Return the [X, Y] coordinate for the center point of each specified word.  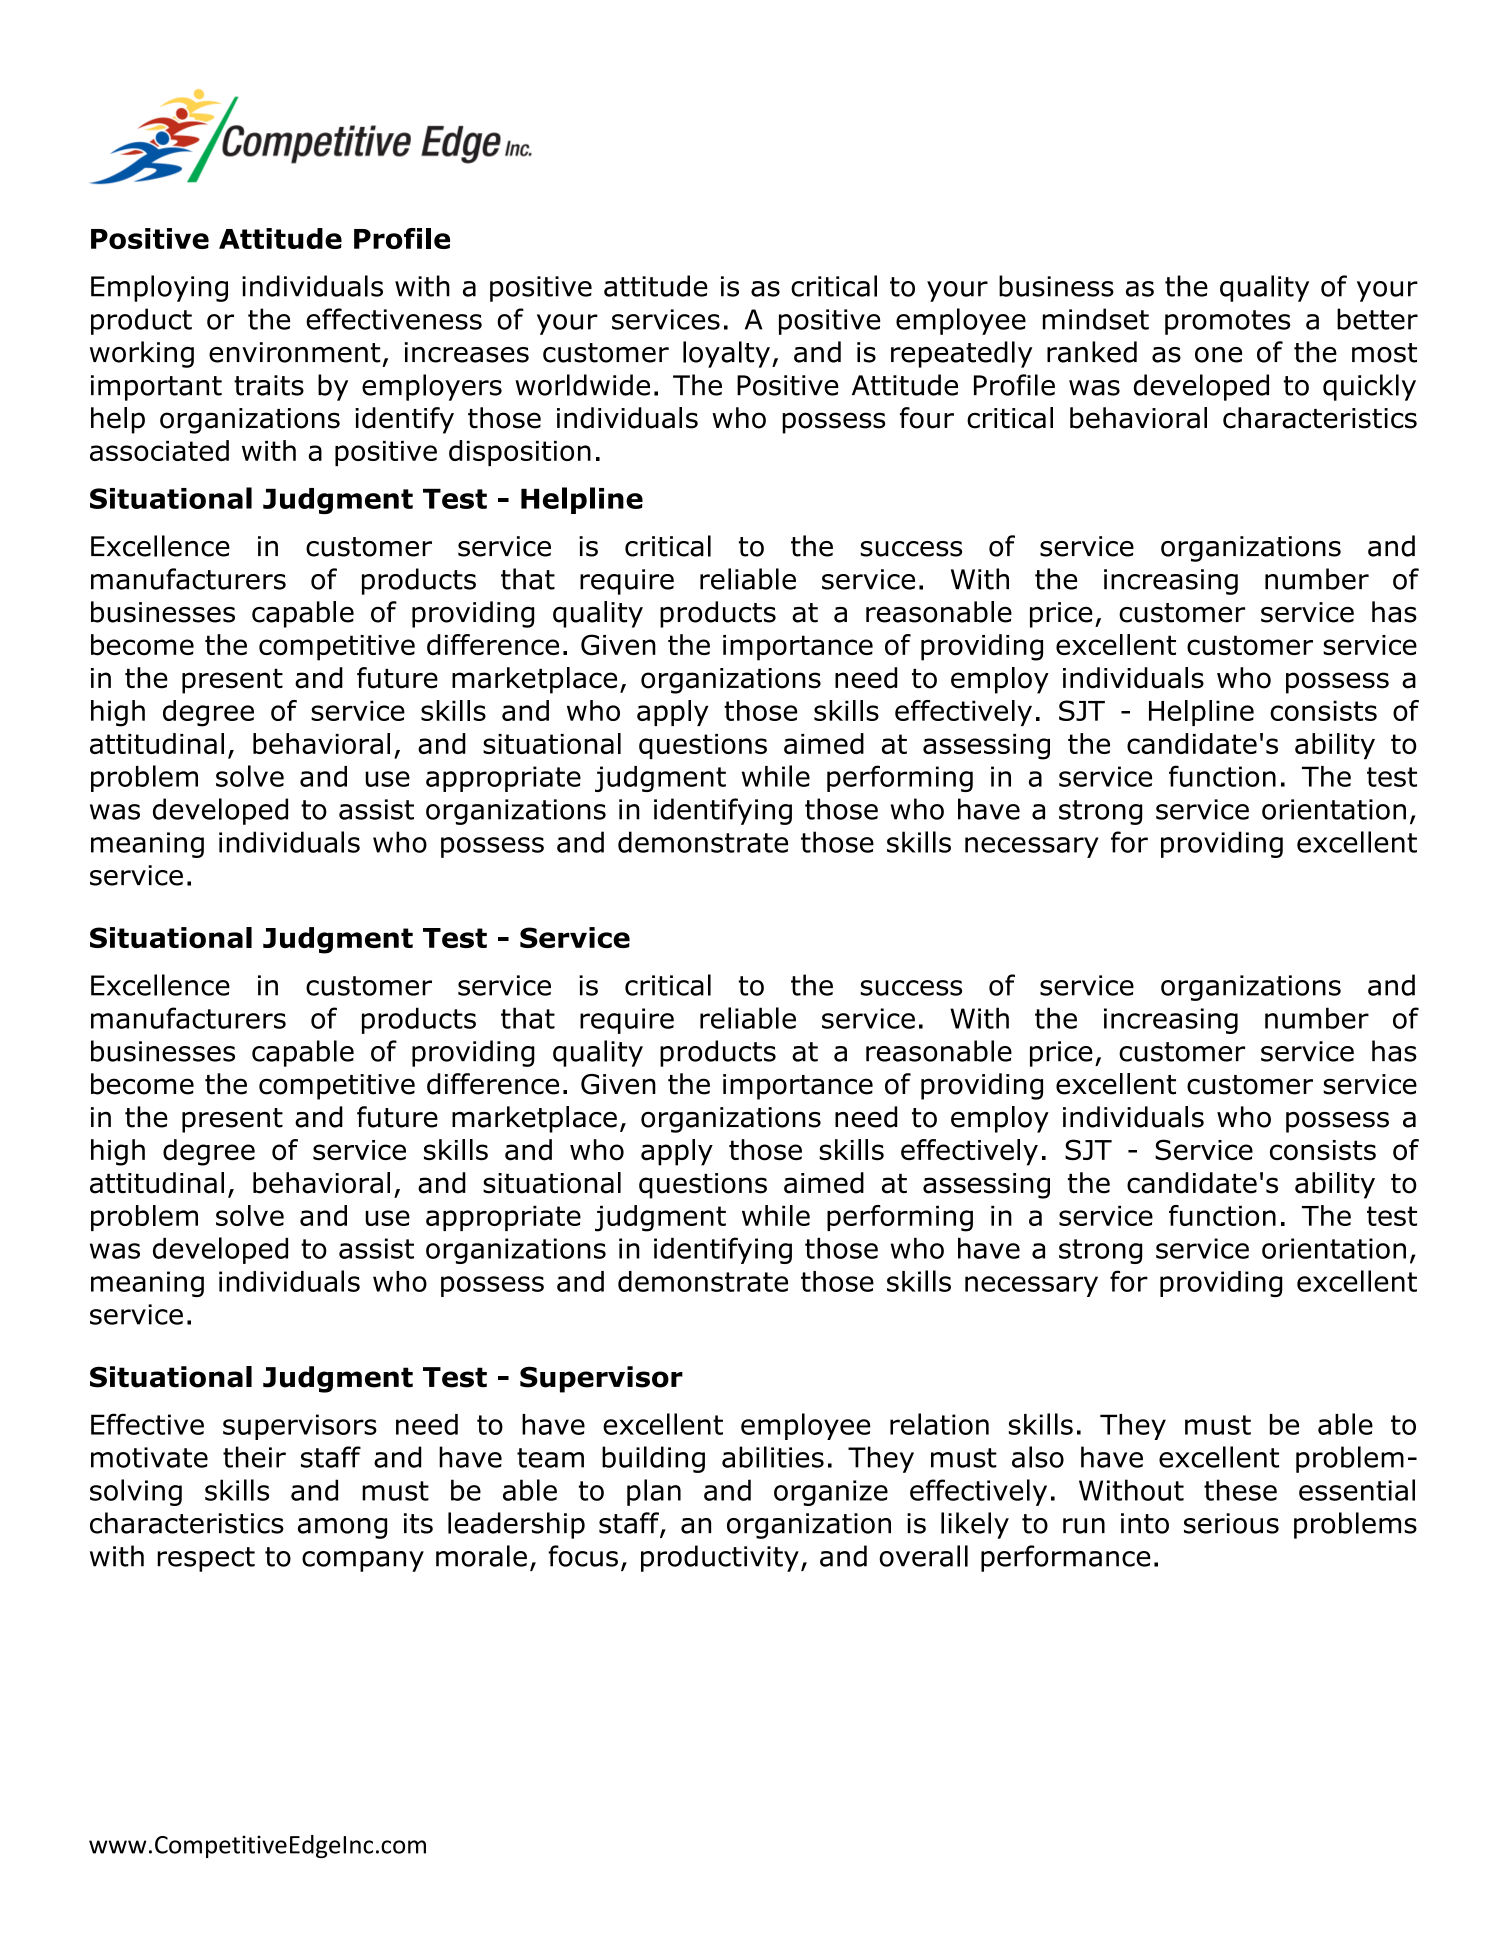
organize [831, 1493]
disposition [520, 453]
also [1038, 1457]
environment [295, 352]
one [1218, 355]
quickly [1369, 387]
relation [939, 1424]
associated [159, 450]
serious [1231, 1523]
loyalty [726, 354]
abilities [773, 1457]
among [342, 1528]
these [1240, 1490]
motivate [149, 1457]
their [254, 1457]
